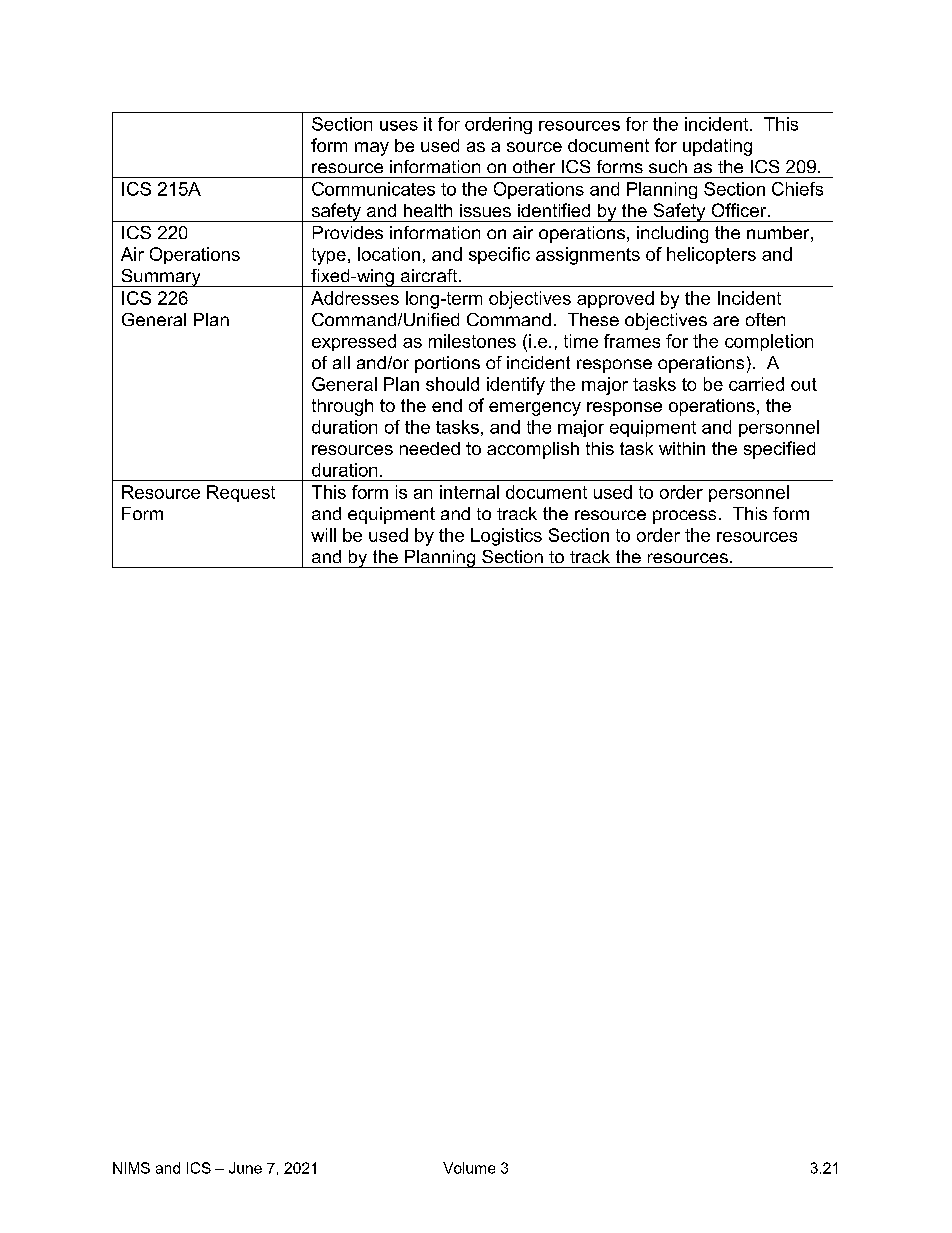 The height and width of the page is (1233, 952). I want to click on updating, so click(717, 147).
